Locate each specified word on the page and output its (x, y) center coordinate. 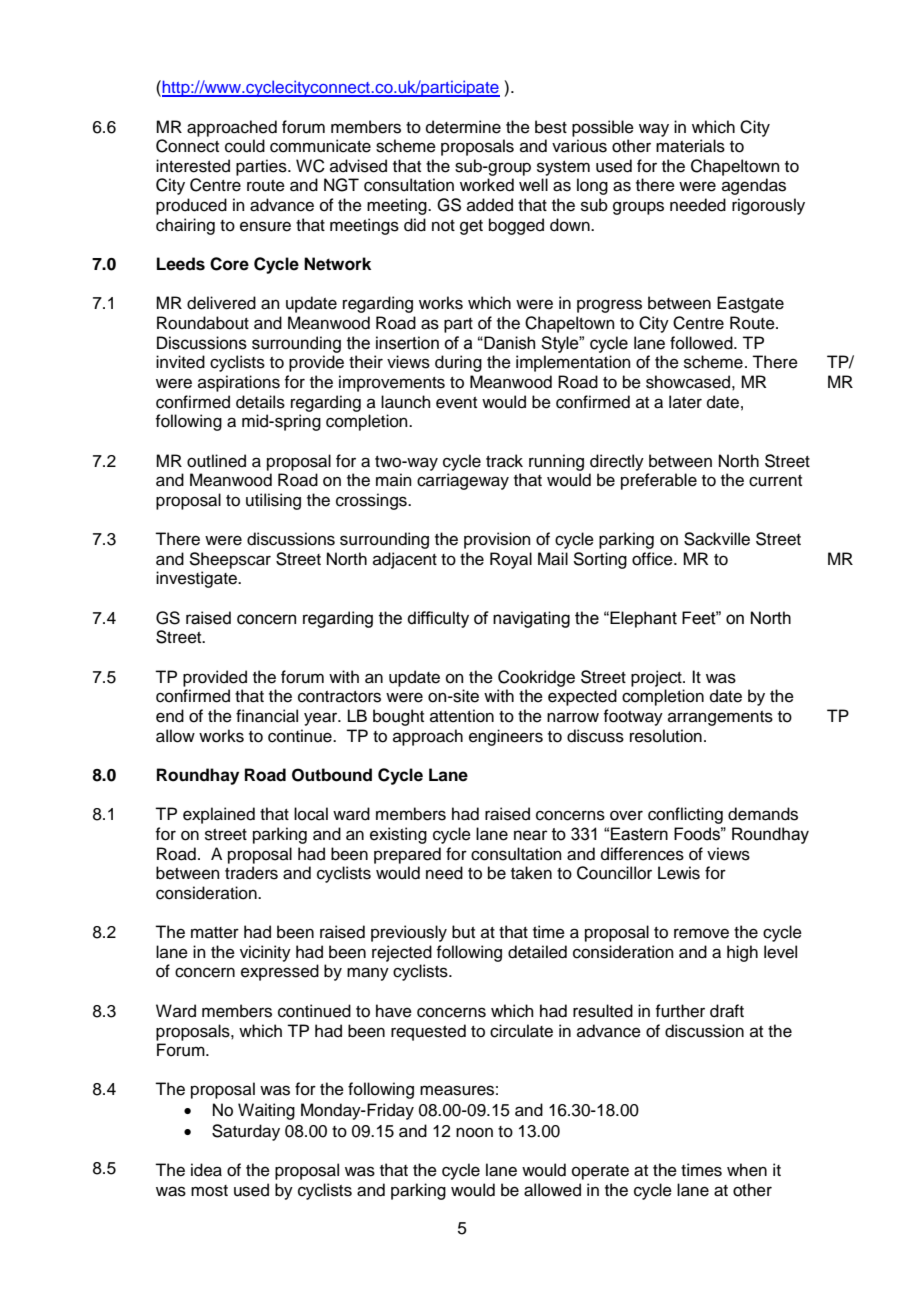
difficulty (438, 619)
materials (690, 146)
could (245, 146)
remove (701, 933)
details (260, 402)
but (463, 932)
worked (487, 185)
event (456, 403)
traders (251, 873)
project (657, 678)
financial (267, 716)
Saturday (246, 1132)
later (685, 402)
